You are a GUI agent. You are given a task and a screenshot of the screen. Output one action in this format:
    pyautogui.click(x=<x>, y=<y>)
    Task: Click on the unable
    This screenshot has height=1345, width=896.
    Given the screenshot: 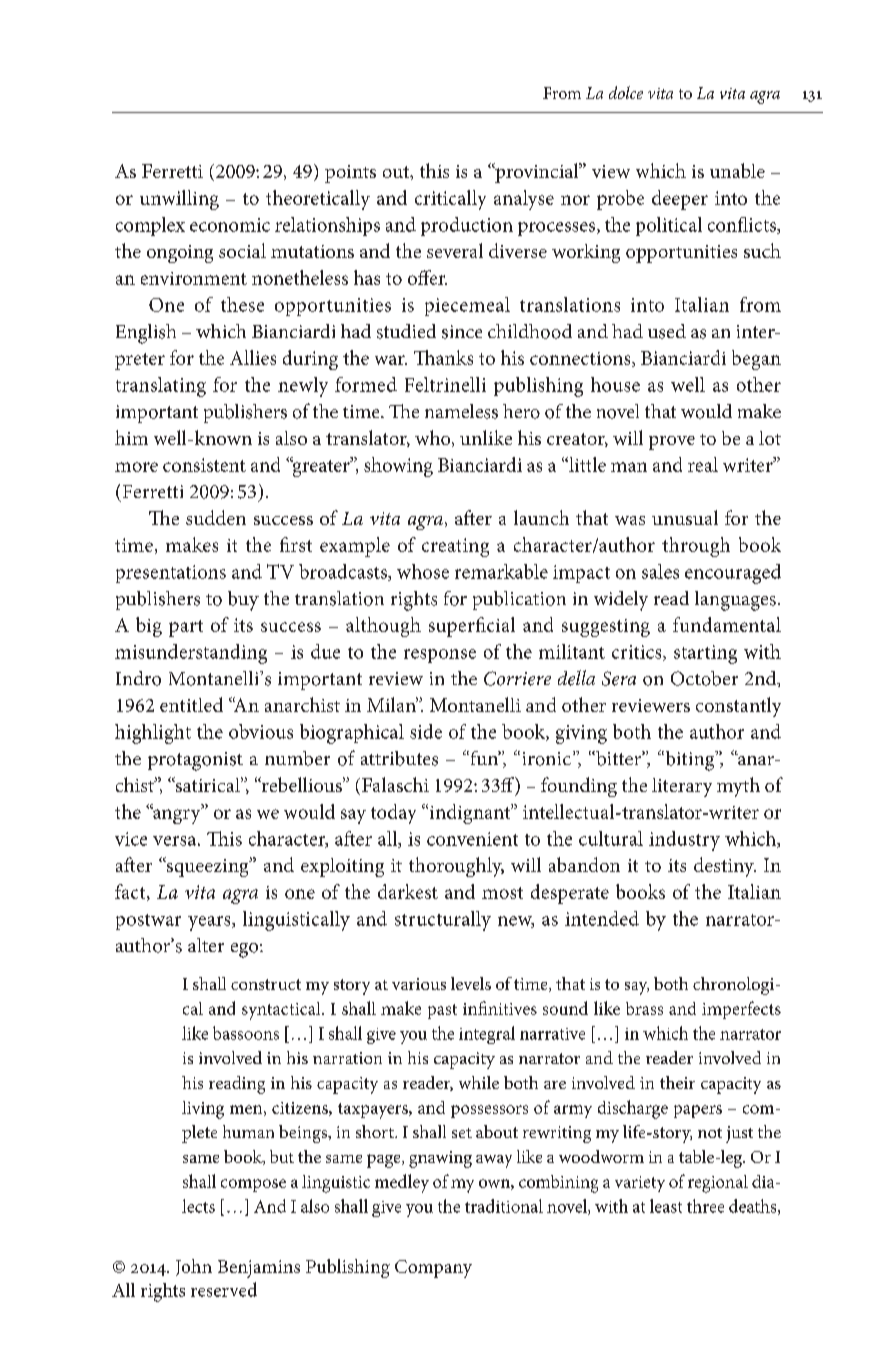 What is the action you would take?
    pyautogui.click(x=737, y=170)
